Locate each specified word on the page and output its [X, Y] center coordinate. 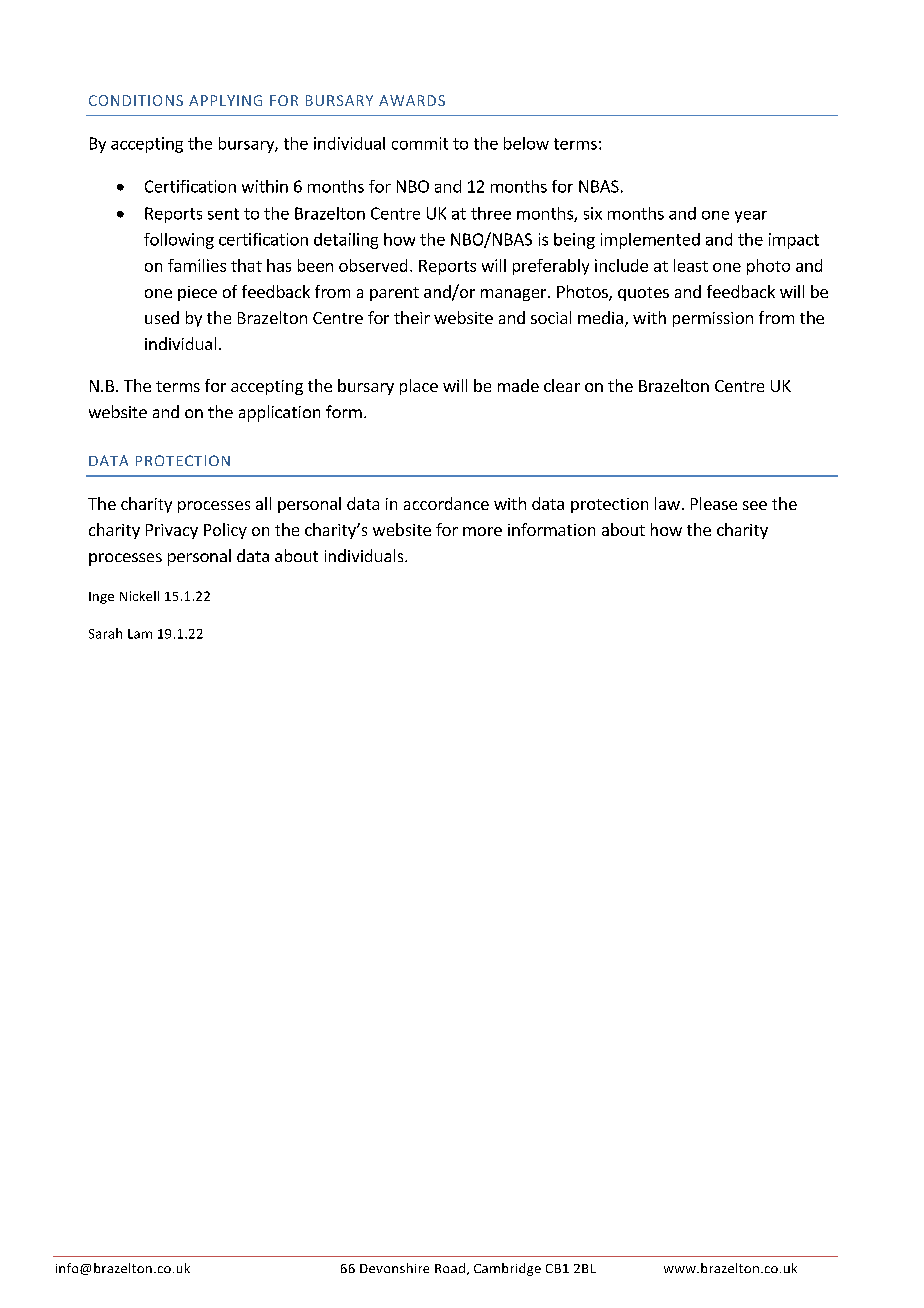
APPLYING [225, 100]
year [751, 217]
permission [713, 319]
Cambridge [507, 1269]
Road [450, 1268]
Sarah [105, 633]
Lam [140, 634]
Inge [101, 598]
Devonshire [394, 1268]
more [482, 531]
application [279, 413]
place [419, 387]
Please [714, 503]
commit [420, 143]
